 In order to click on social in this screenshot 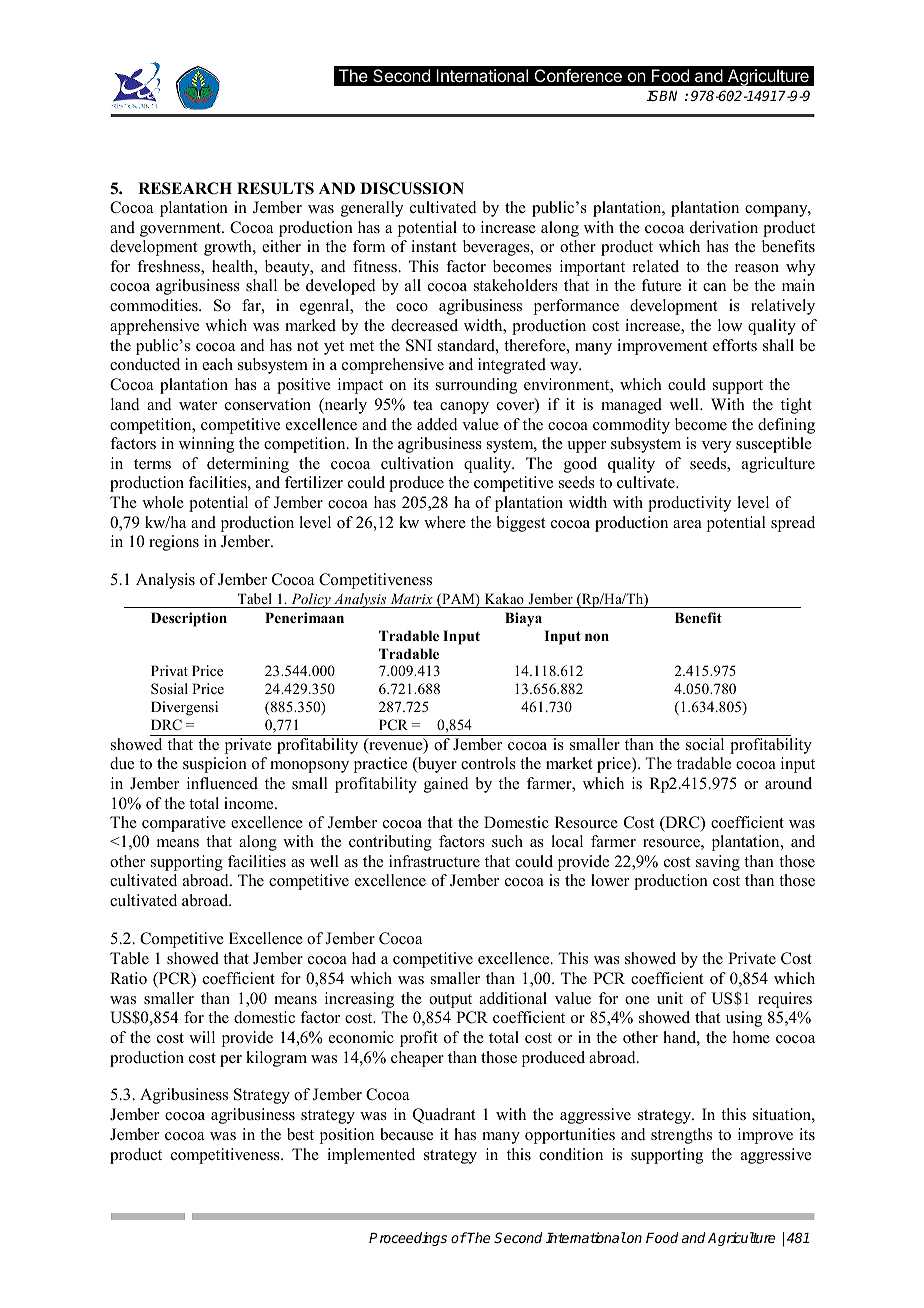, I will do `click(705, 744)`.
